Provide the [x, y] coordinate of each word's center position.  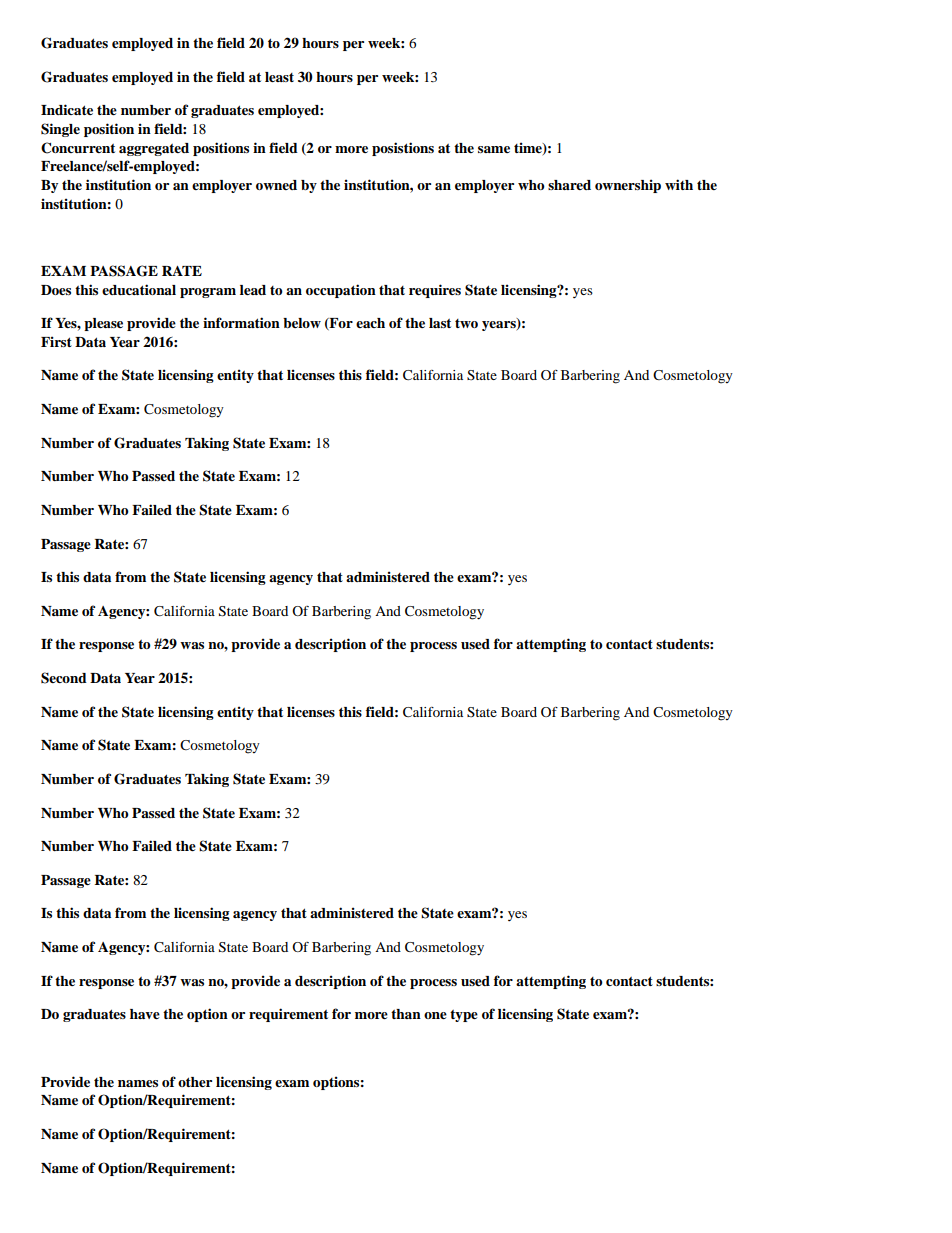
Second [64, 678]
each [370, 323]
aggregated [154, 149]
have [145, 1014]
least [279, 77]
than [406, 1014]
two [466, 323]
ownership [628, 186]
